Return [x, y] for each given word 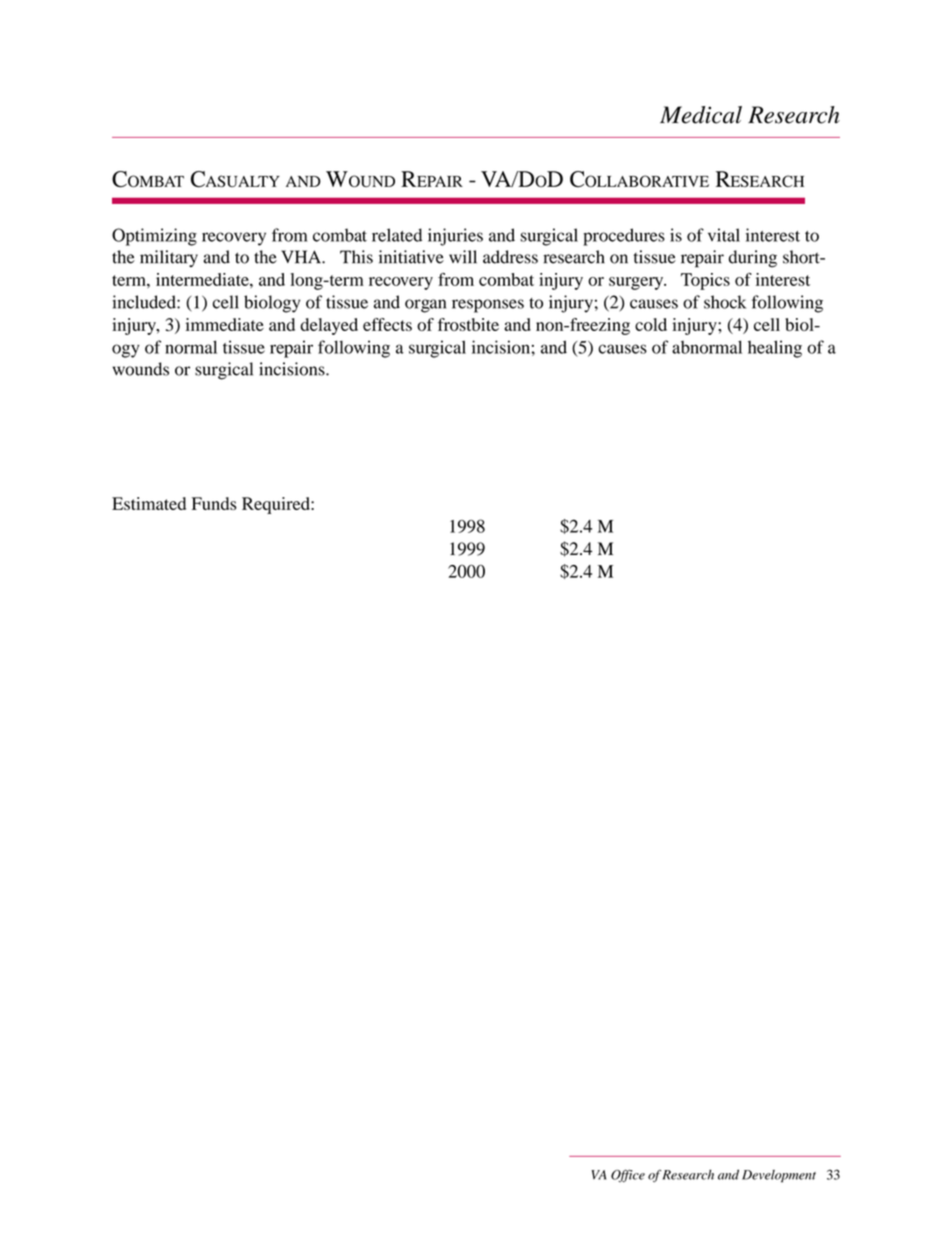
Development [779, 1176]
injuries [455, 237]
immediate [225, 324]
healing [775, 349]
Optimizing [154, 237]
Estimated [149, 503]
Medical [701, 115]
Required [277, 505]
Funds [214, 503]
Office [628, 1175]
